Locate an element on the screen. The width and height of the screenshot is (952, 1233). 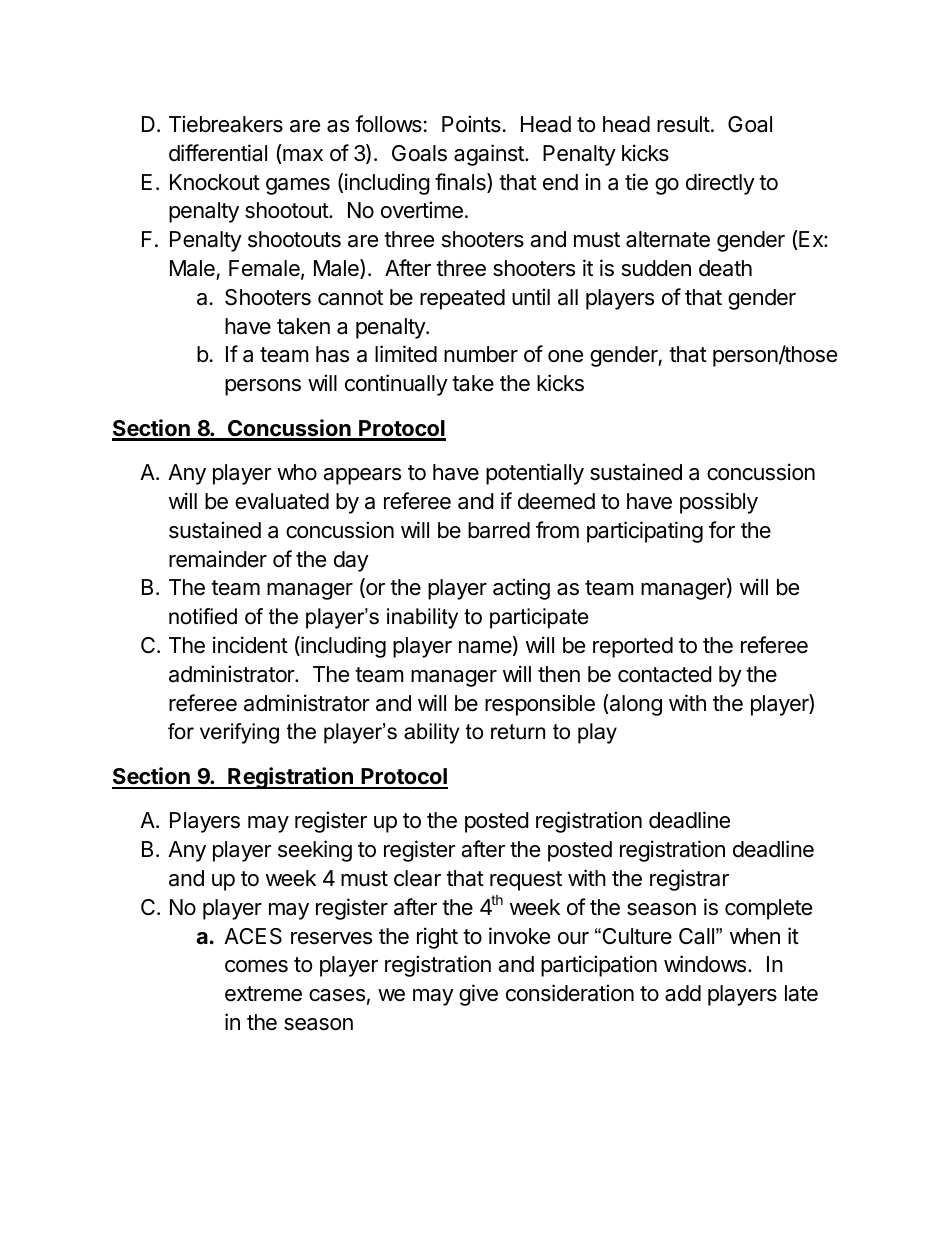
against is located at coordinates (490, 155).
